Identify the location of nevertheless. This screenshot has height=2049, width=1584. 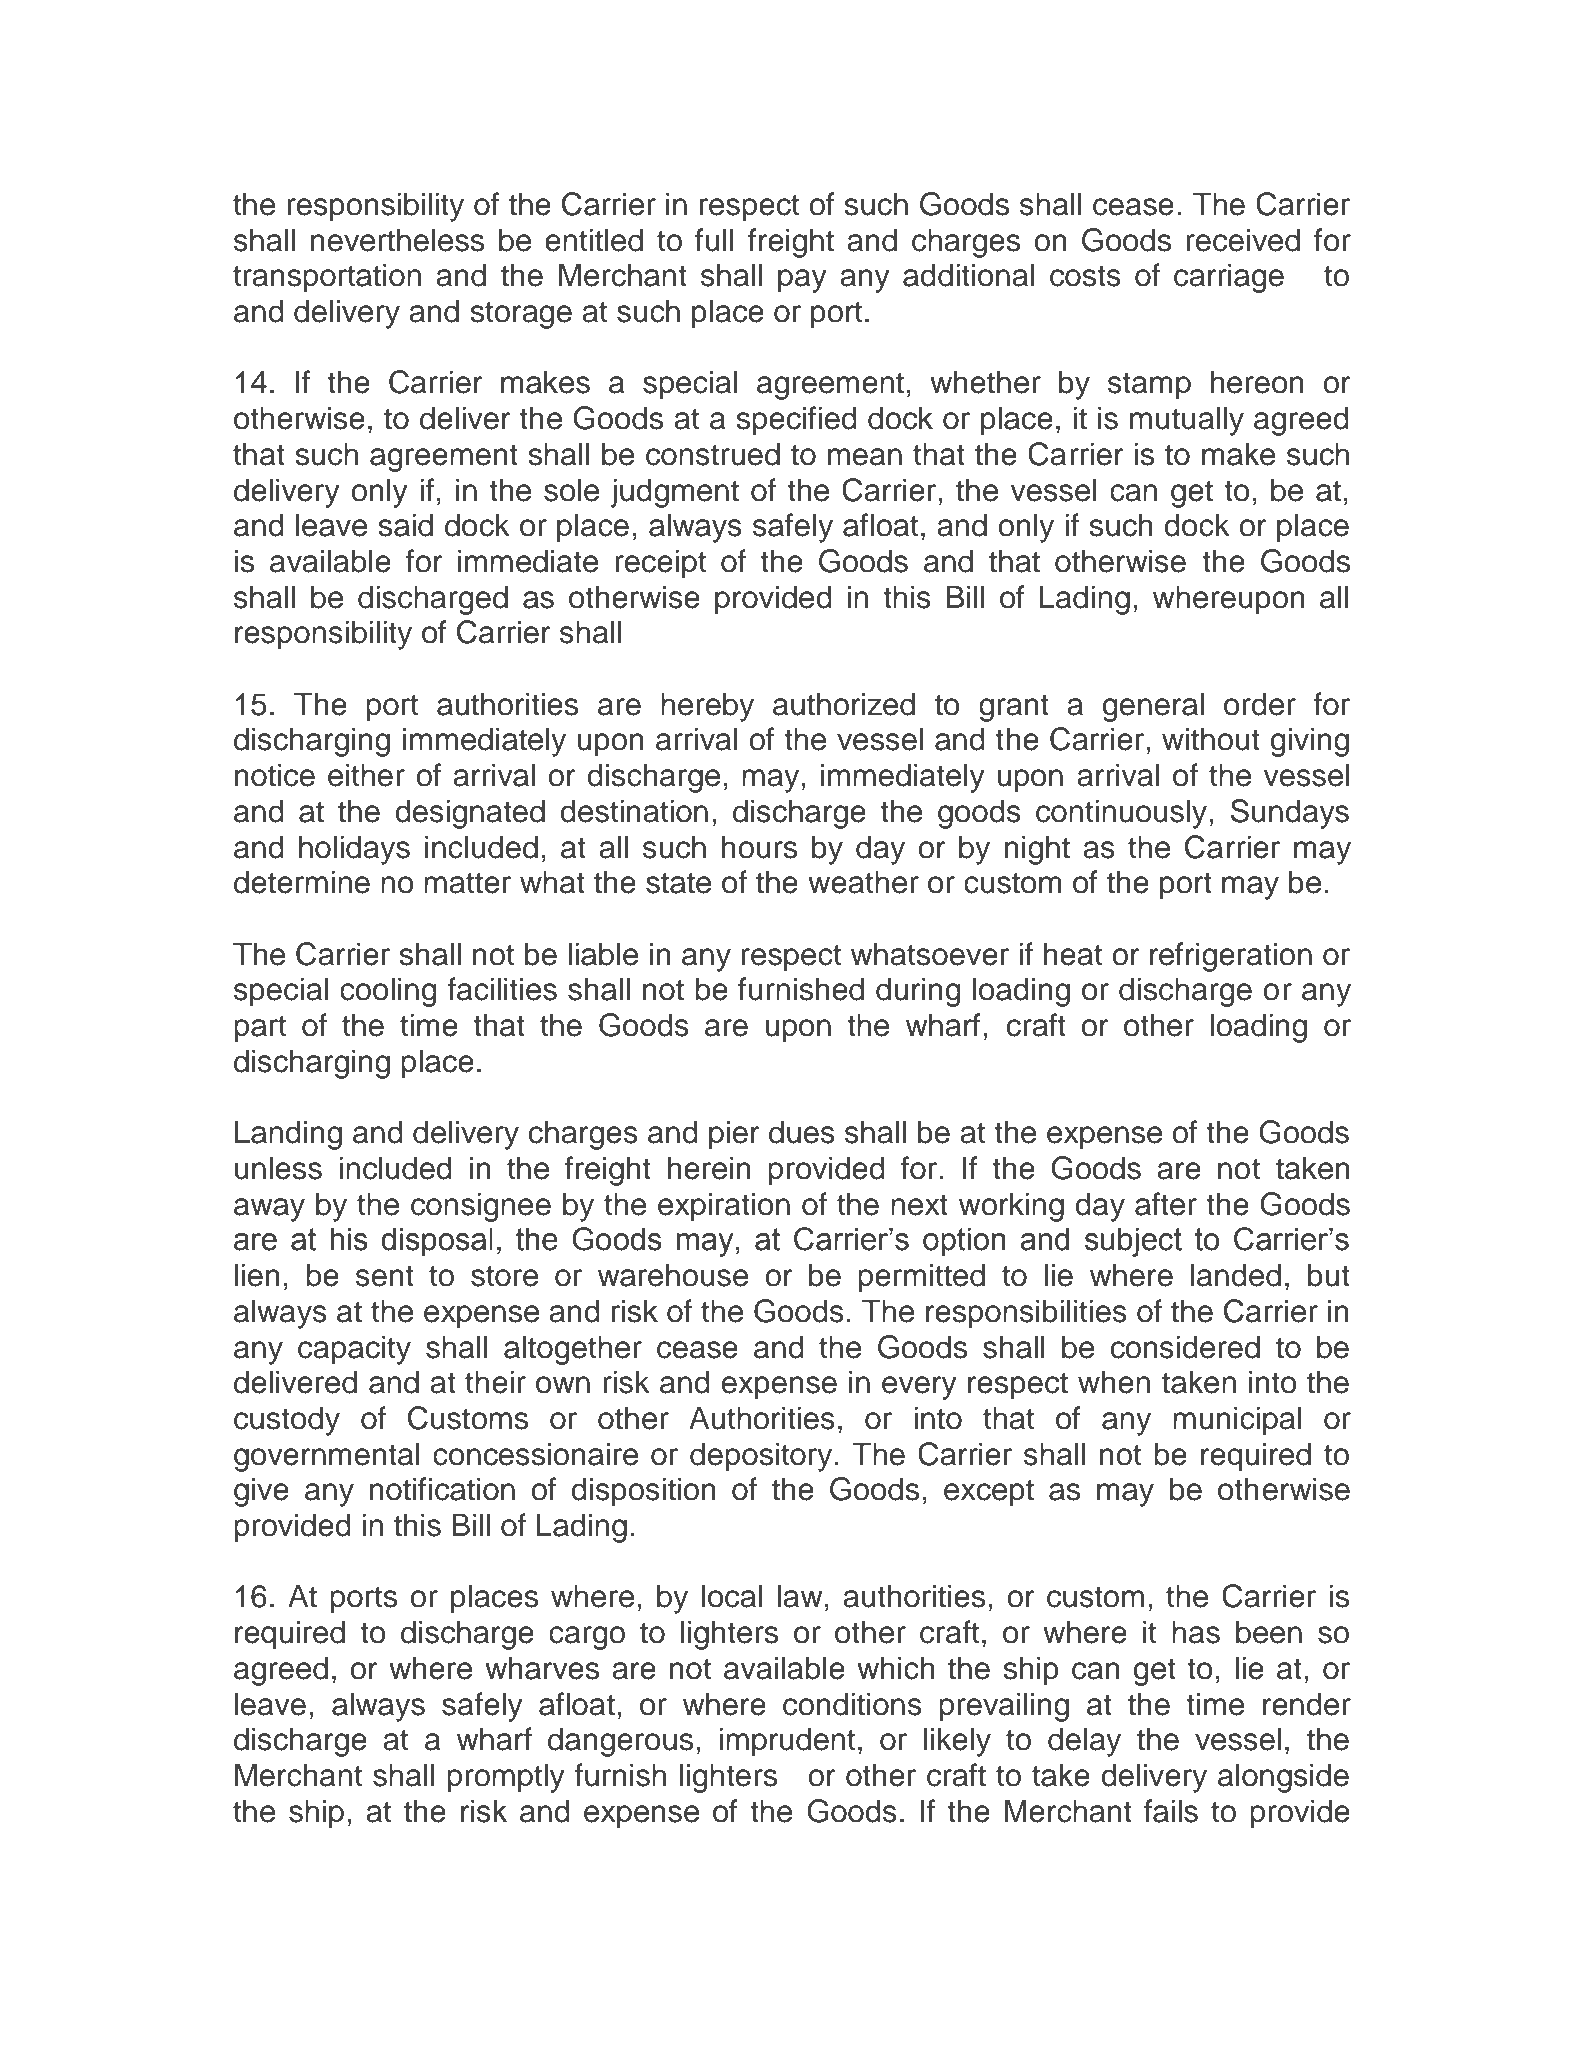
(397, 240).
